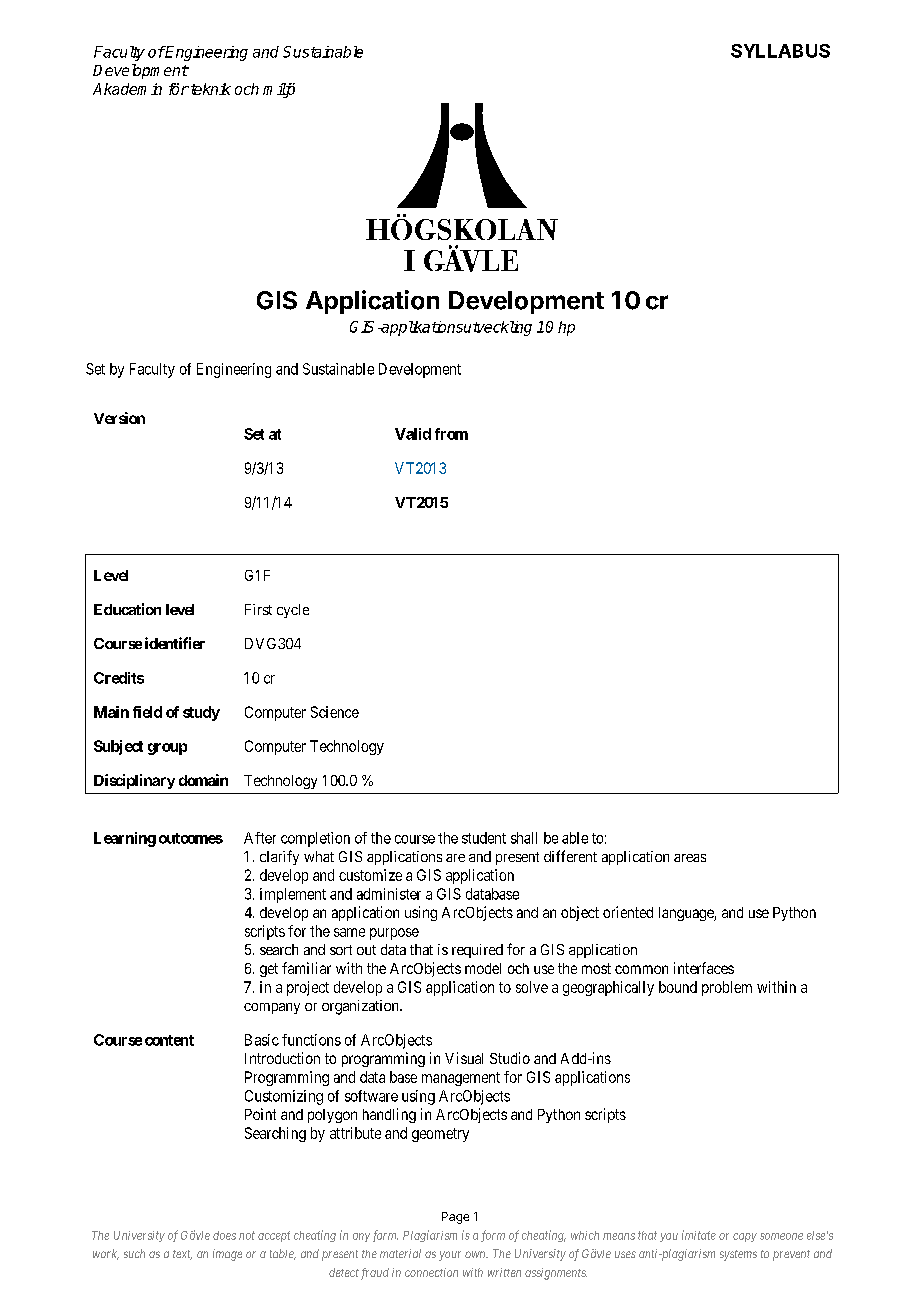 This screenshot has height=1308, width=924. I want to click on text, so click(182, 1255).
